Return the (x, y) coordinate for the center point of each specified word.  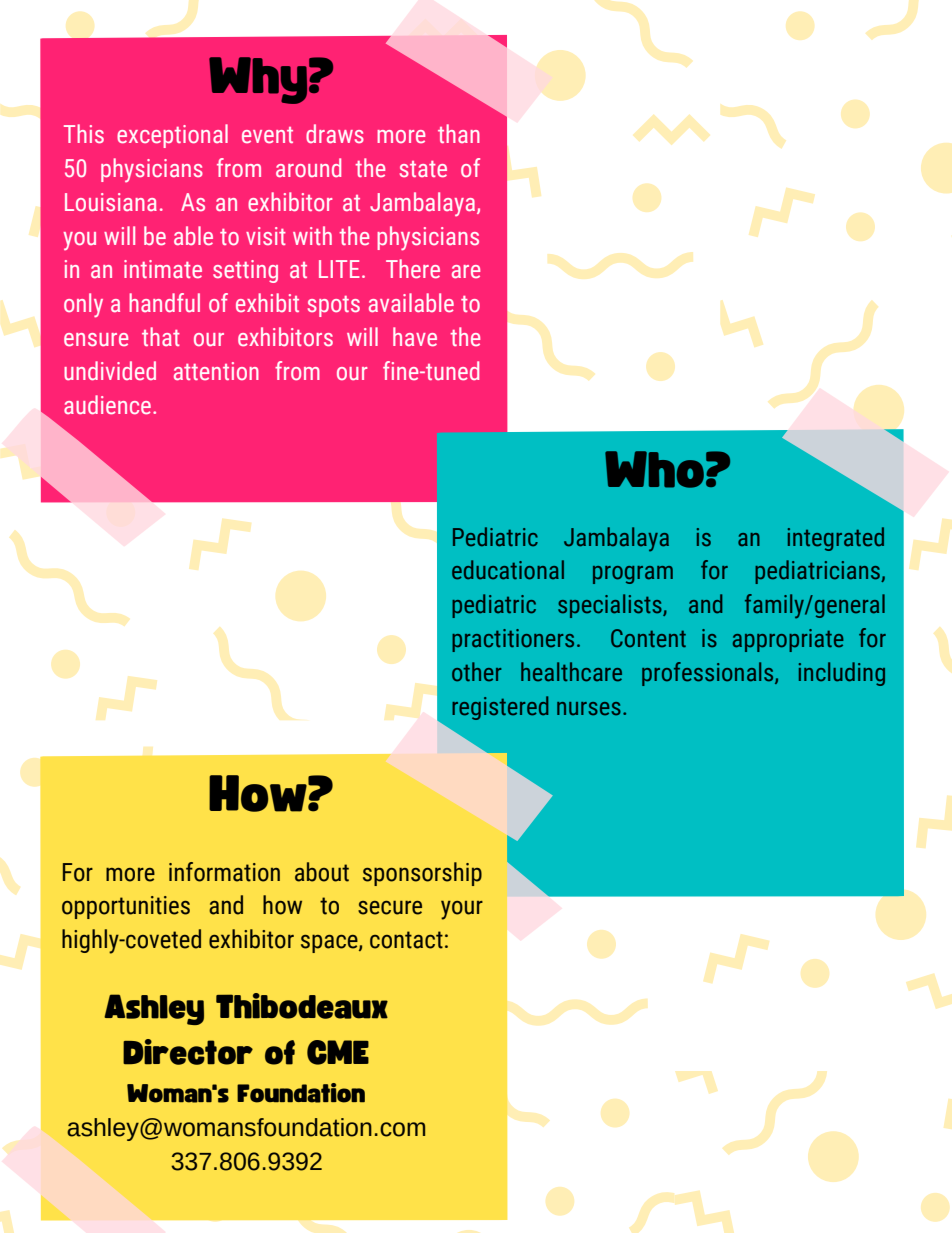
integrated (836, 539)
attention (216, 371)
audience (107, 405)
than (459, 133)
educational (508, 570)
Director (188, 1052)
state (423, 169)
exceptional (172, 136)
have (415, 336)
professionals (709, 674)
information (224, 872)
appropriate (788, 640)
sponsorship (422, 874)
